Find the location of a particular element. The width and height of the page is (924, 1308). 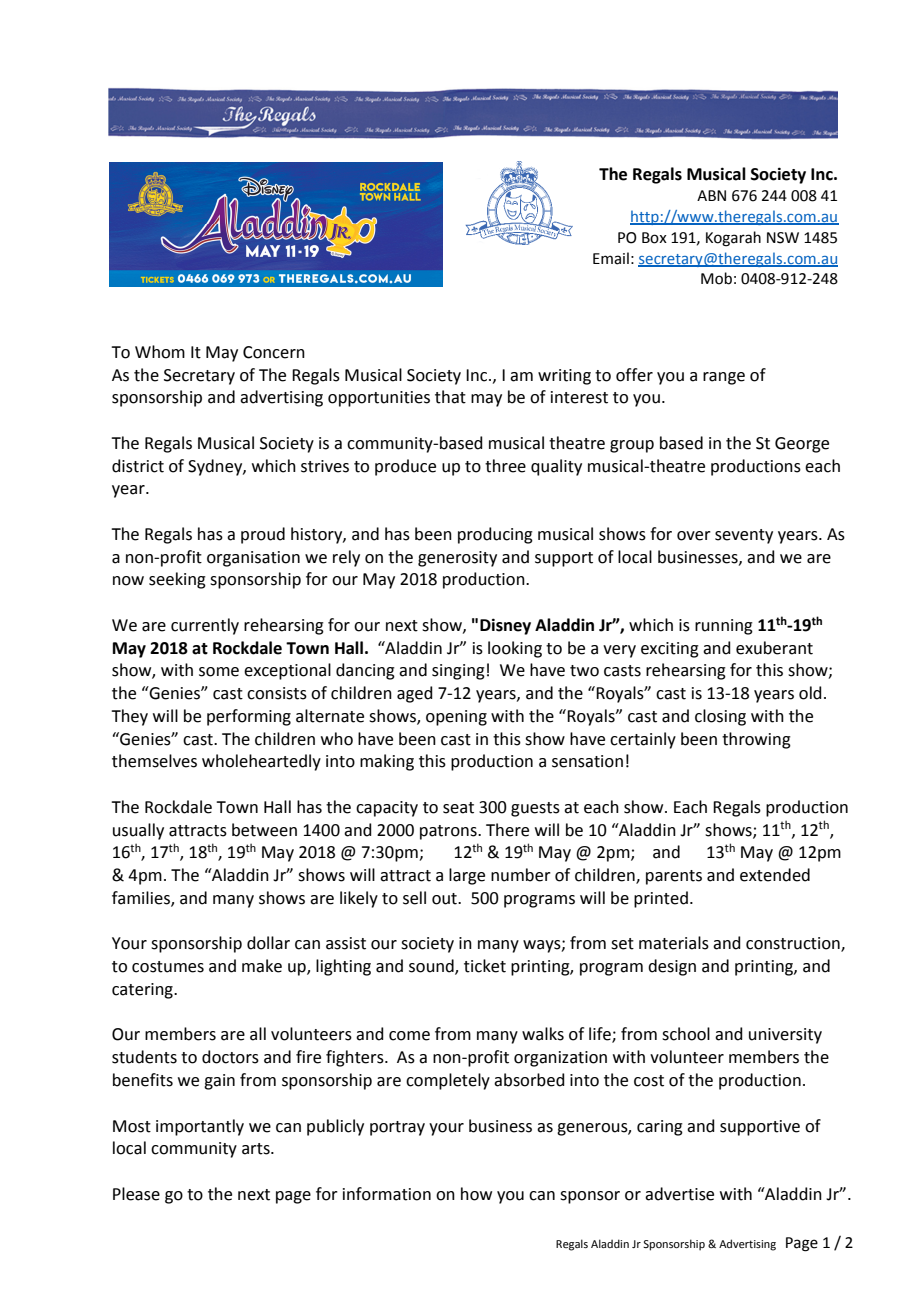

portray is located at coordinates (397, 1128).
